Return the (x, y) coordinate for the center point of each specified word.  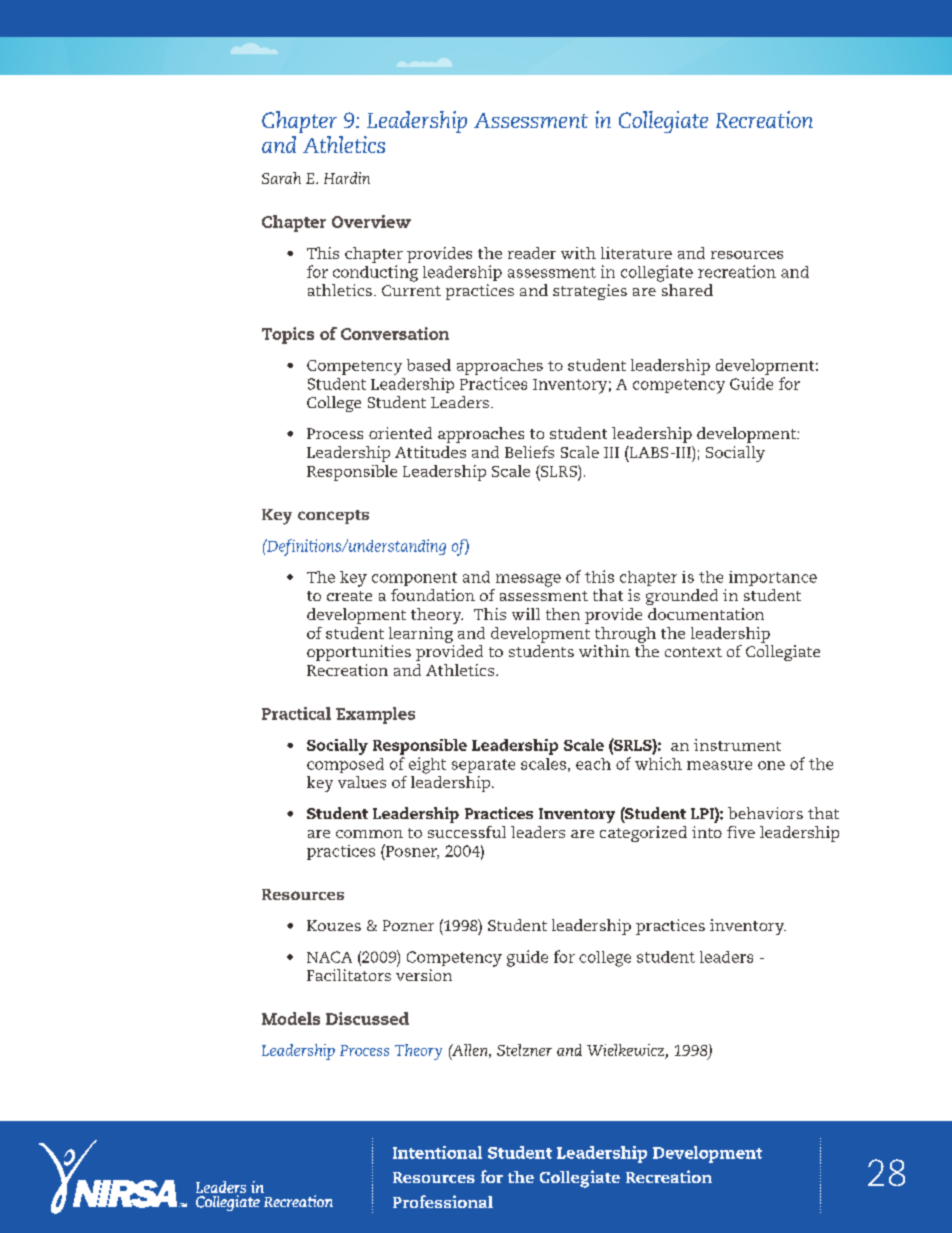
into (707, 832)
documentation (706, 614)
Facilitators (349, 975)
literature (636, 253)
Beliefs (529, 452)
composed (345, 765)
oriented (400, 433)
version (424, 975)
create (349, 596)
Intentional (437, 1152)
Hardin (347, 178)
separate (483, 766)
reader (532, 253)
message (528, 580)
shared (687, 290)
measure (719, 765)
